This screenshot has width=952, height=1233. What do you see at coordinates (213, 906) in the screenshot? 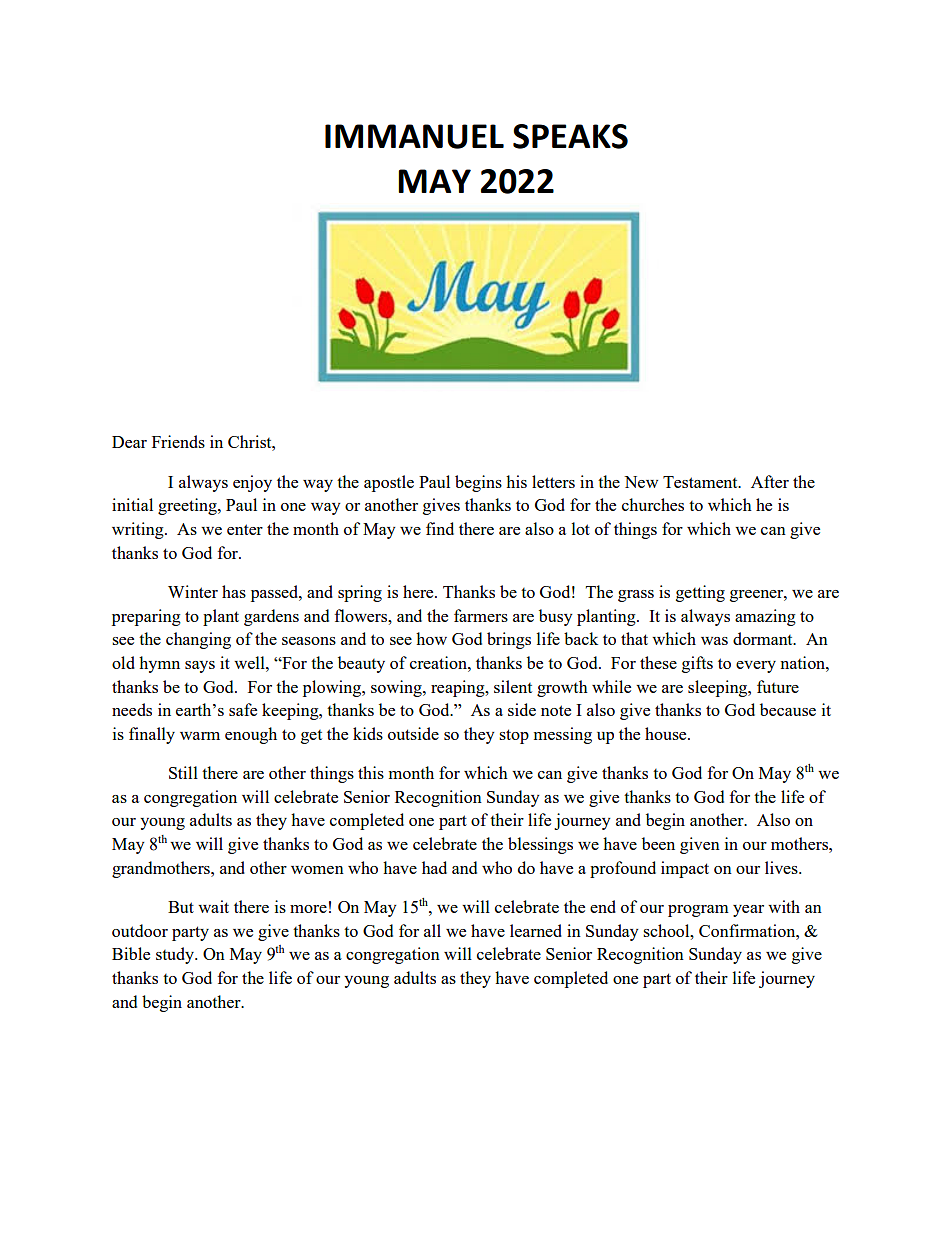
I see `wait` at bounding box center [213, 906].
